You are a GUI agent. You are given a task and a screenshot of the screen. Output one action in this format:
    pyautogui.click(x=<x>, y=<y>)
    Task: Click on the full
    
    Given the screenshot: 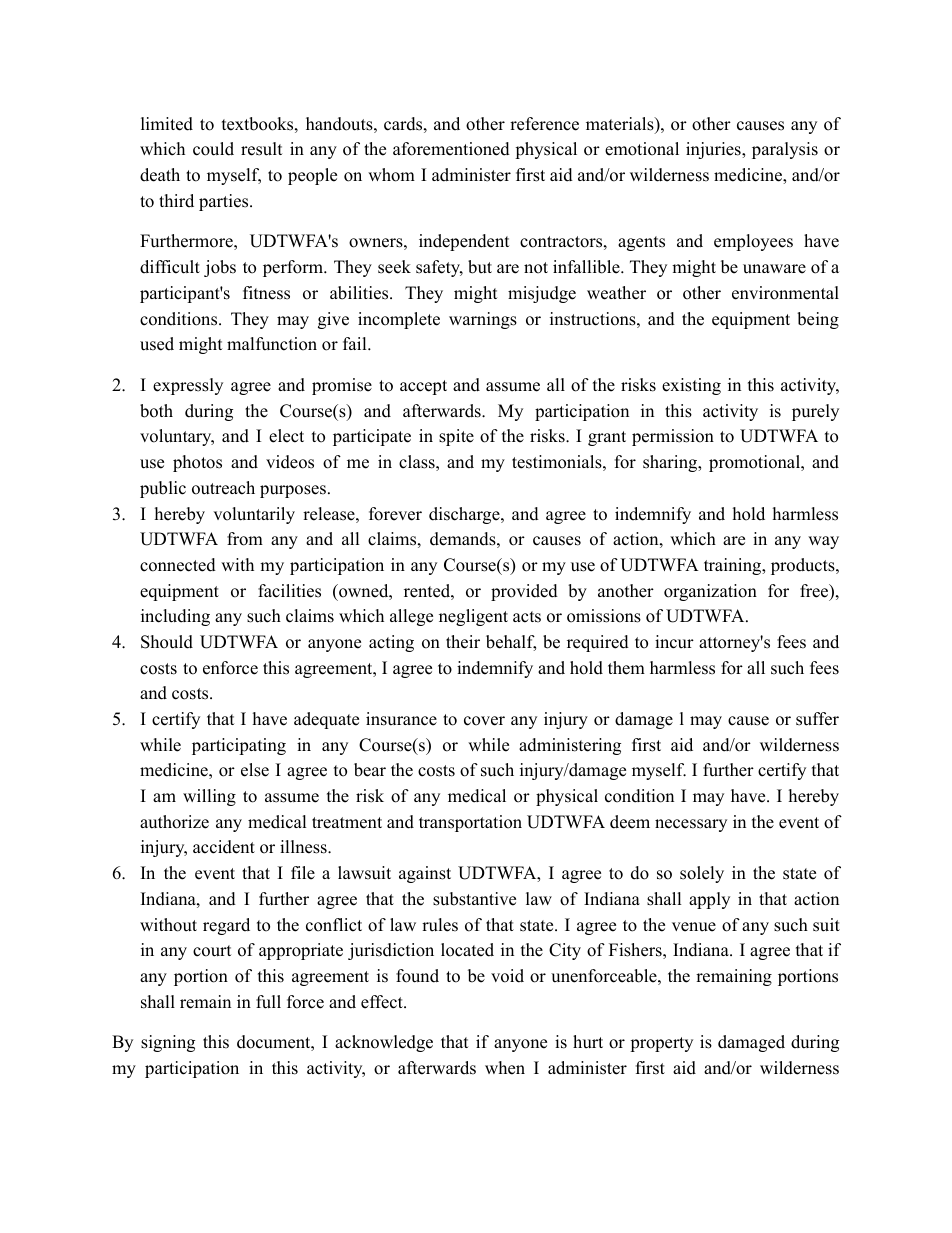 What is the action you would take?
    pyautogui.click(x=268, y=1002)
